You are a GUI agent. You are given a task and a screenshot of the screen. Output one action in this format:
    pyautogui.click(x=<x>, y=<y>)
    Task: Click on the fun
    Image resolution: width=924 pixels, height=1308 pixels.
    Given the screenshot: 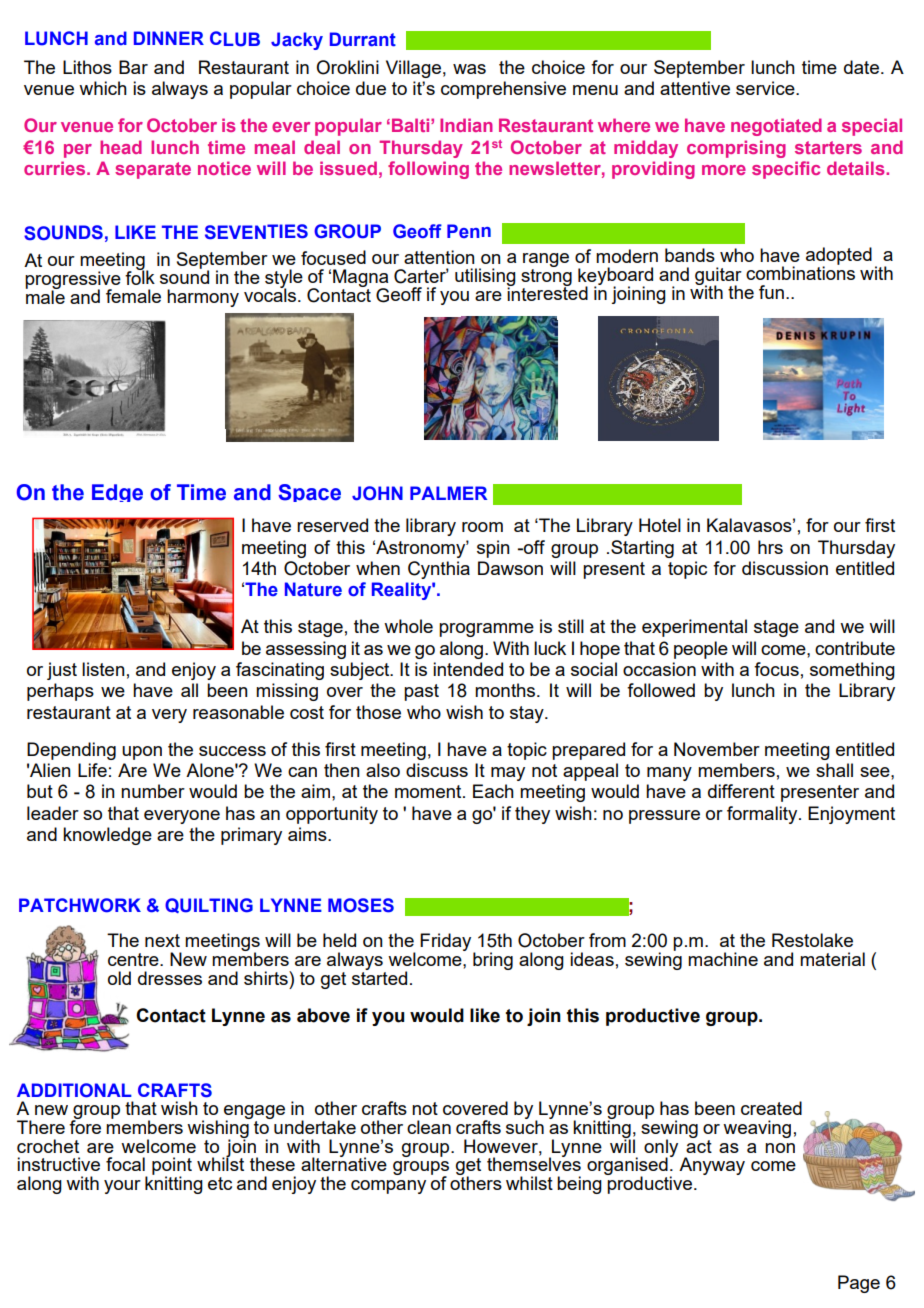 What is the action you would take?
    pyautogui.click(x=771, y=292)
